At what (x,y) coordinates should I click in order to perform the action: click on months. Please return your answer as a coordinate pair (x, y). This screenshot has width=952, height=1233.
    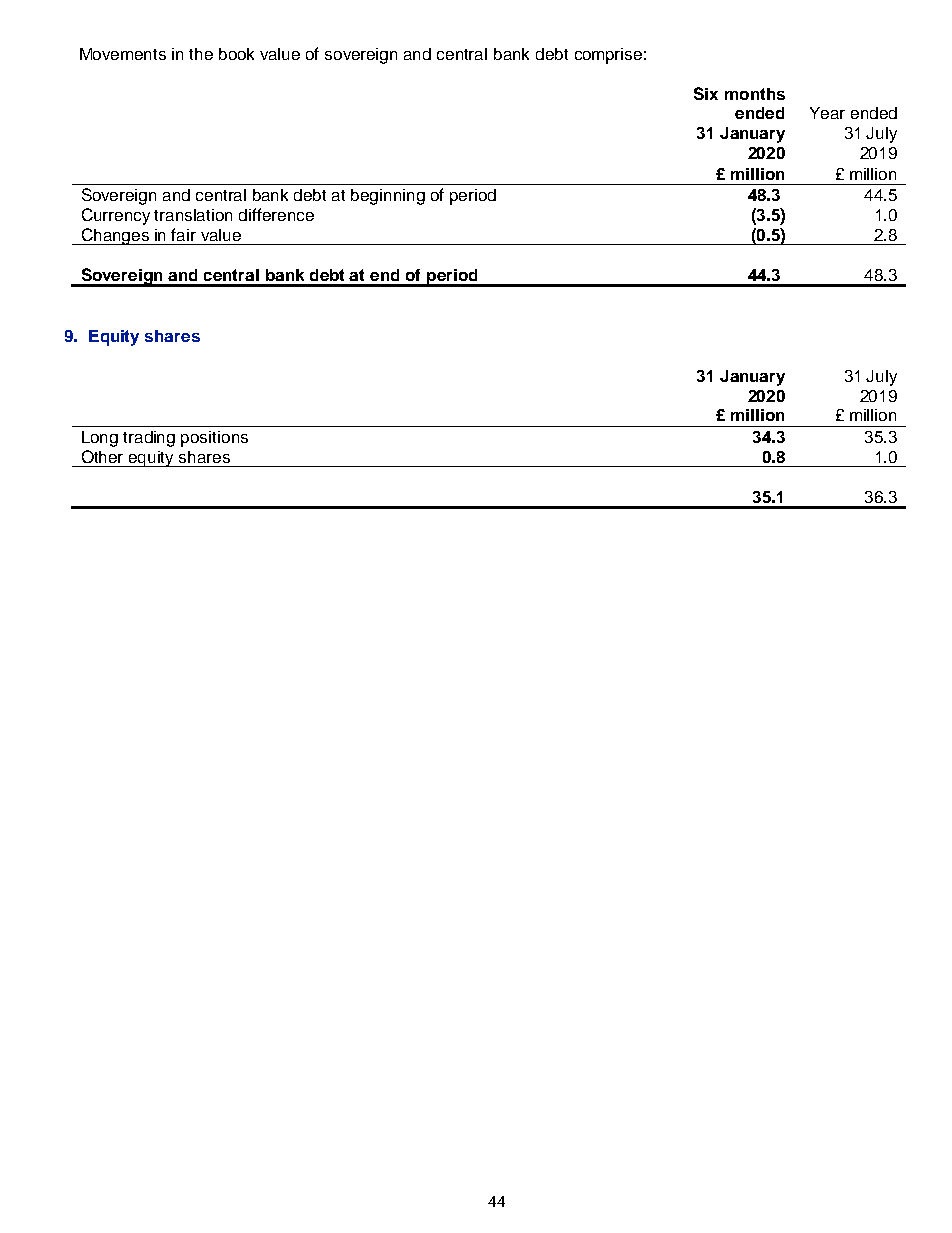
    Looking at the image, I should click on (755, 94).
